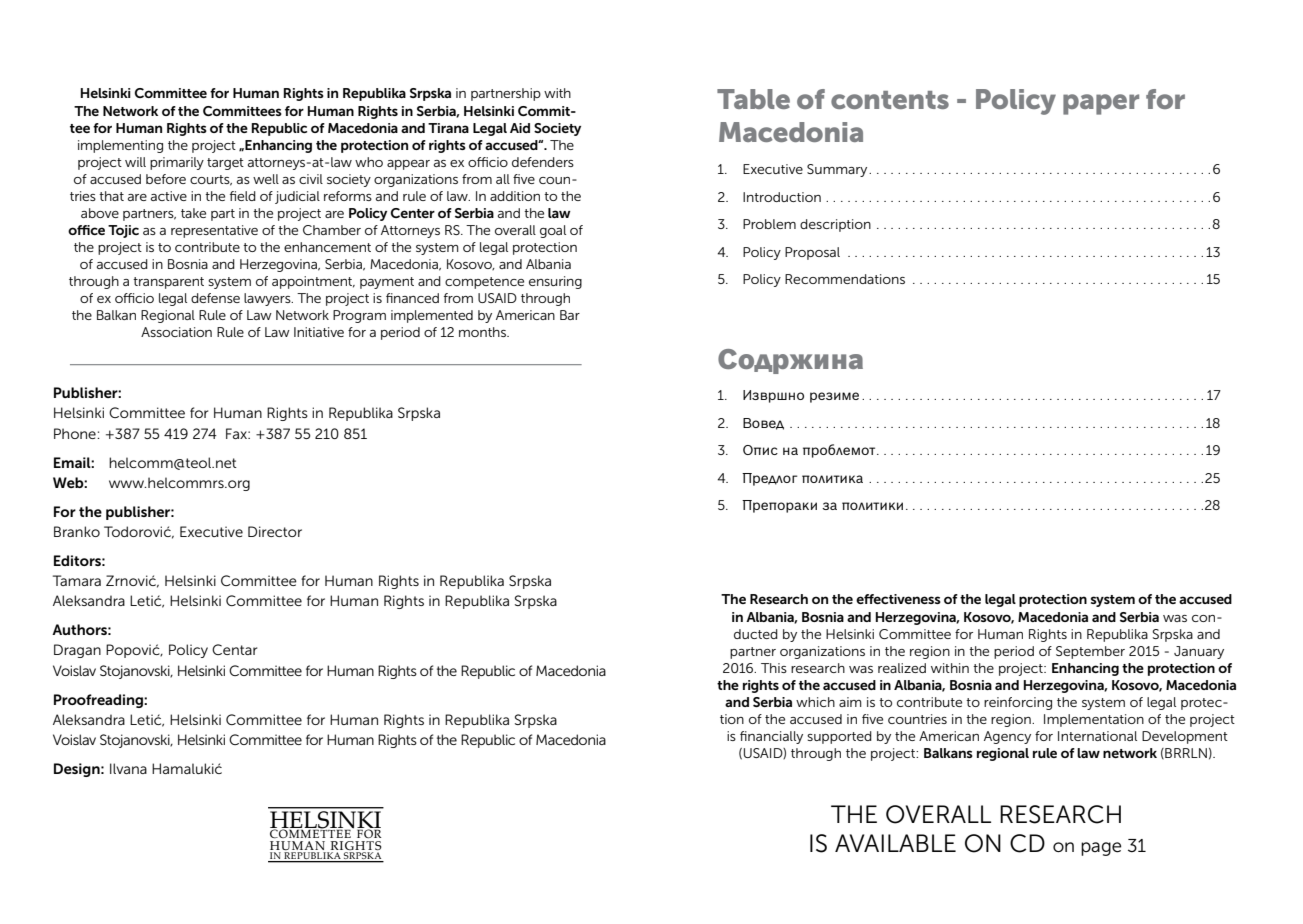 This screenshot has height=924, width=1303. What do you see at coordinates (753, 99) in the screenshot?
I see `Table` at bounding box center [753, 99].
